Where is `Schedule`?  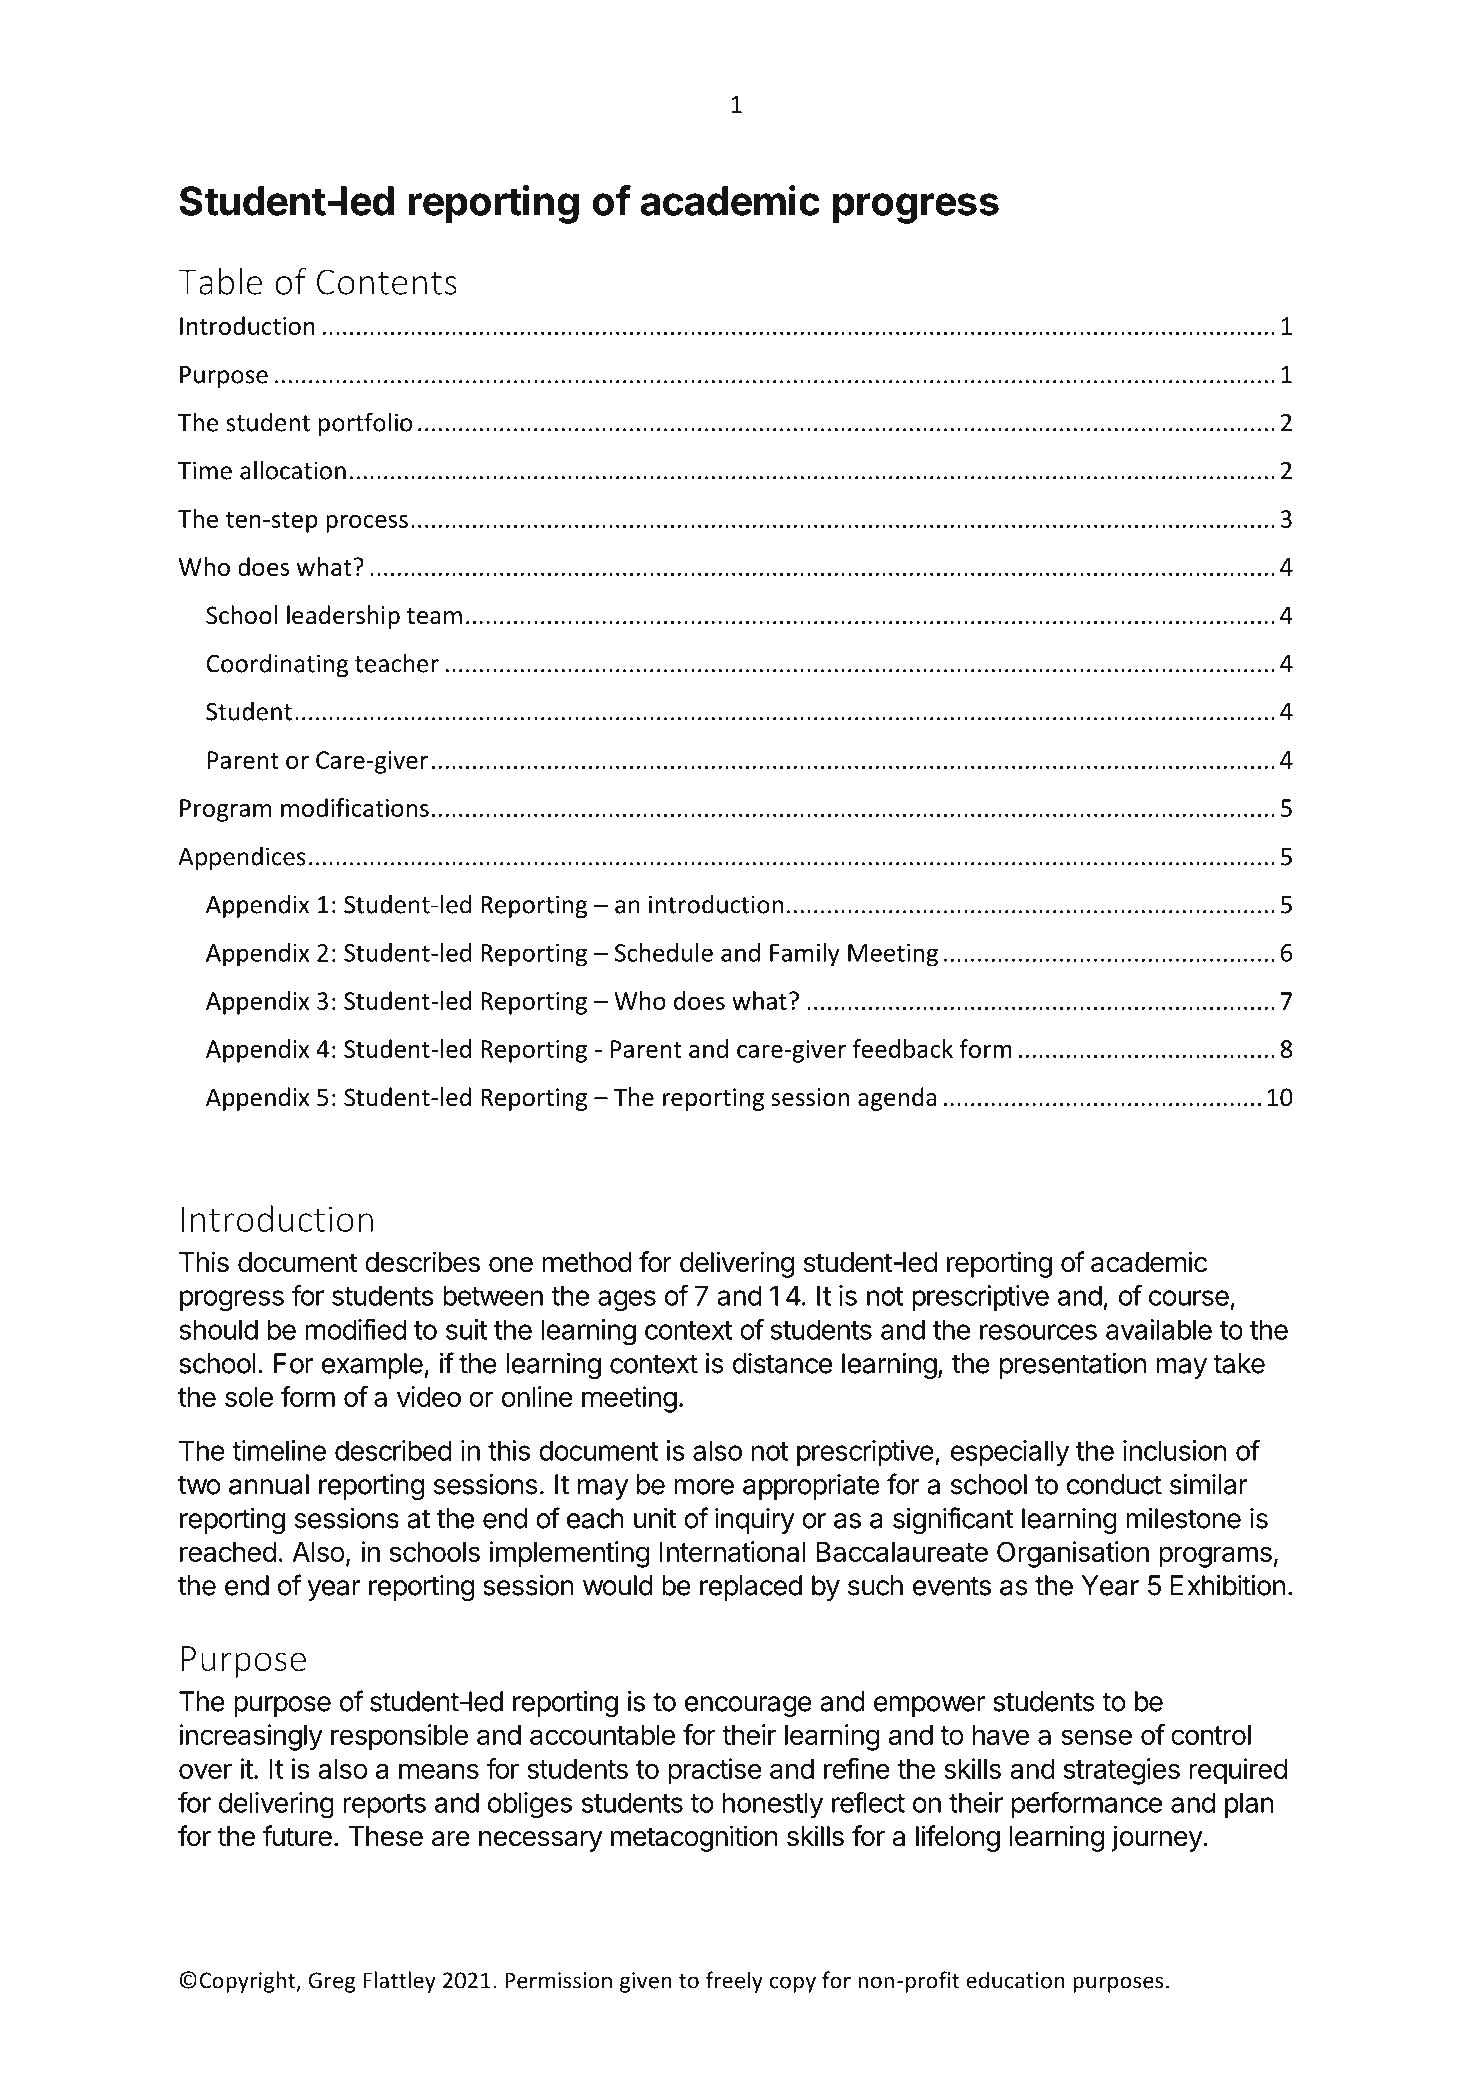
Schedule is located at coordinates (664, 952).
